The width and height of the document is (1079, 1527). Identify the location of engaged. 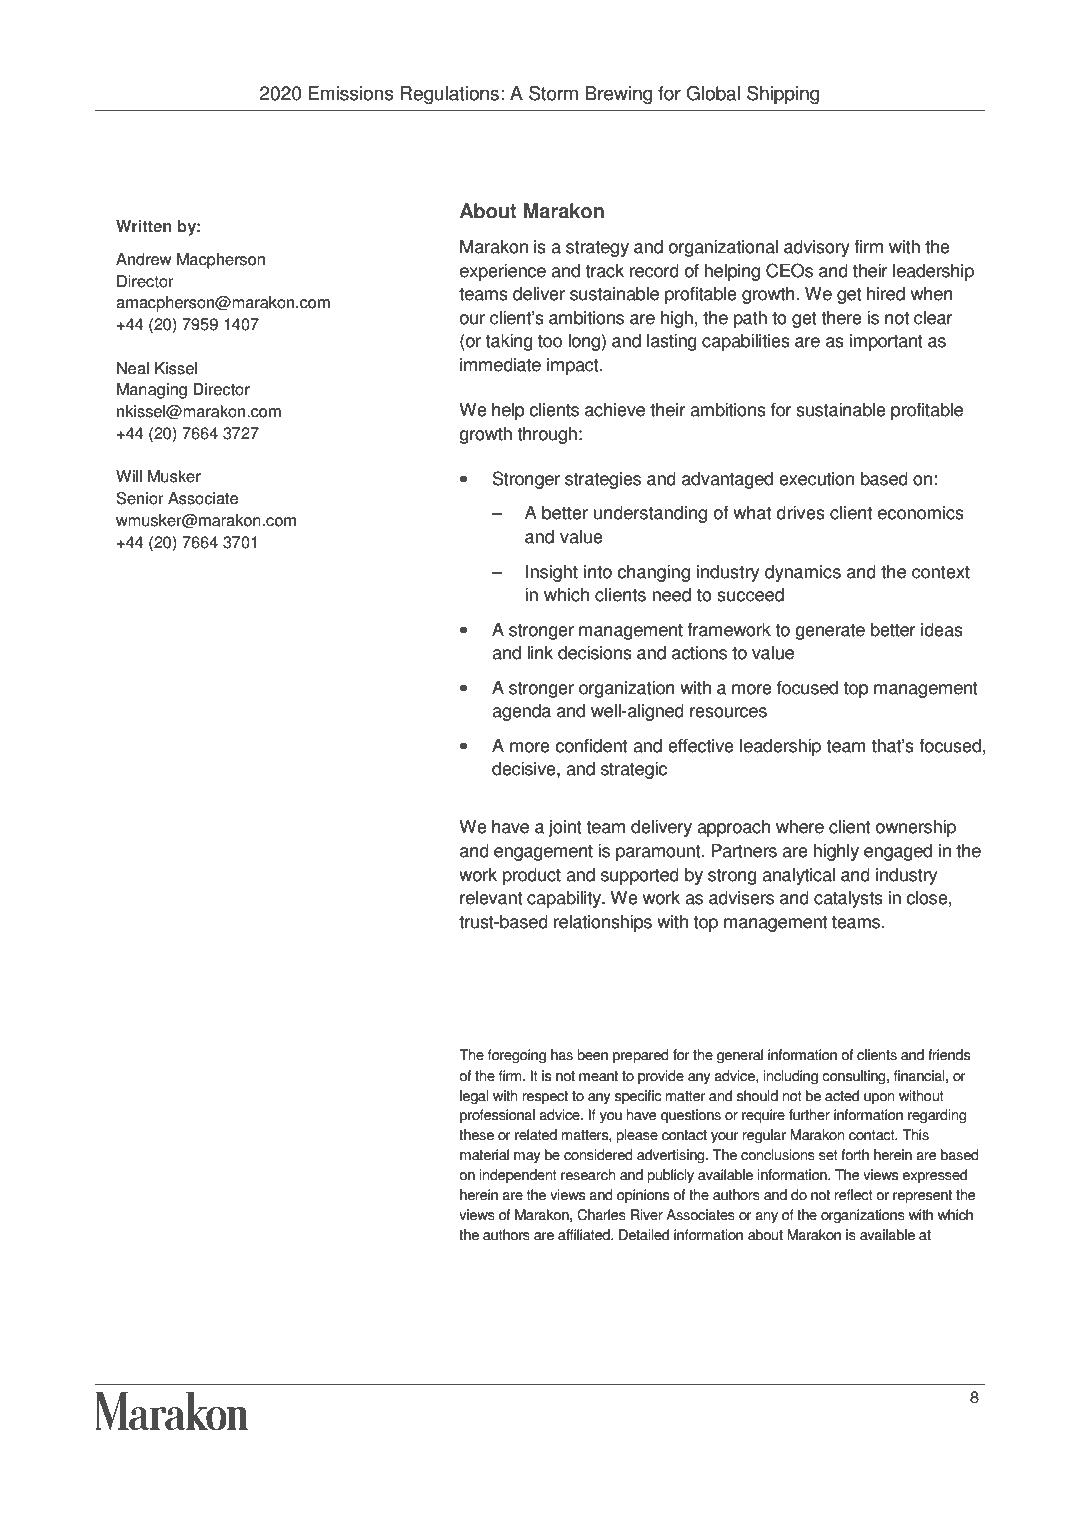
(898, 852).
